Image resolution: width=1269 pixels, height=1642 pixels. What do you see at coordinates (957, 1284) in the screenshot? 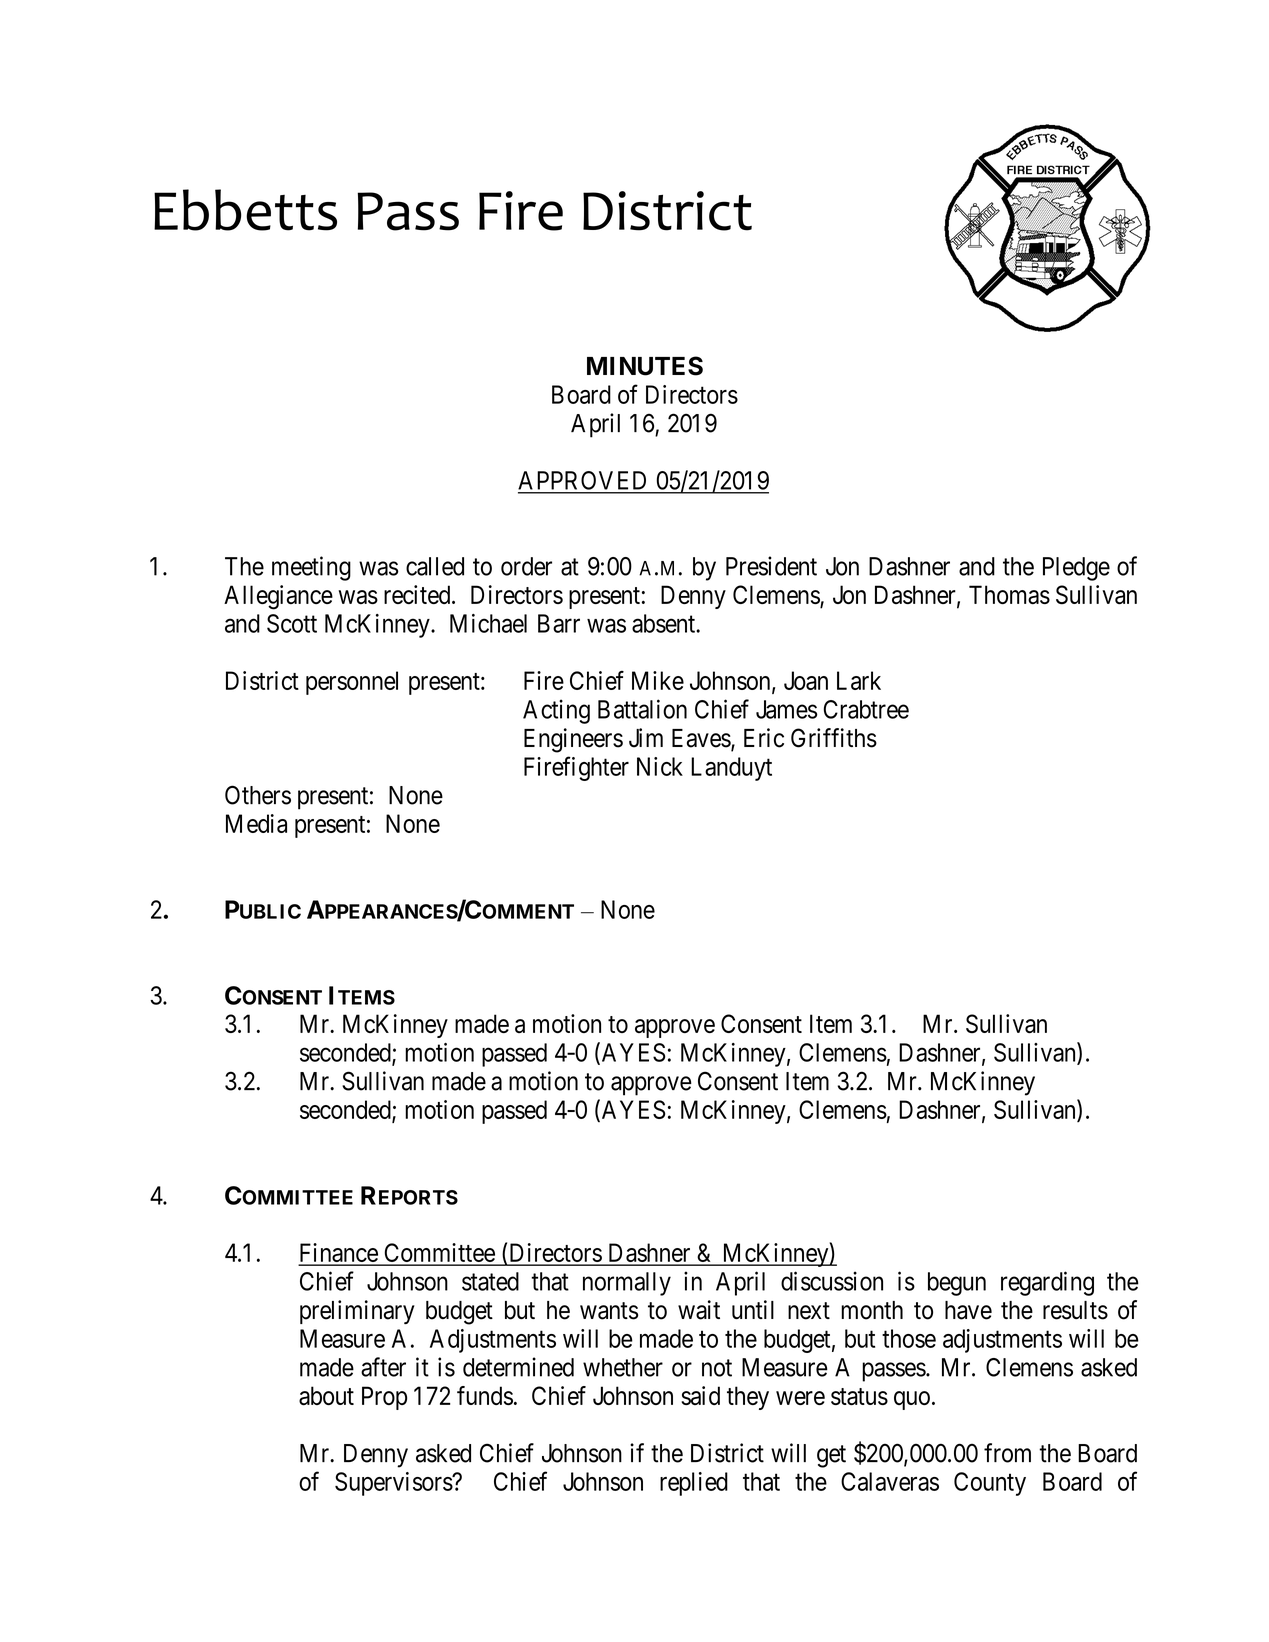
I see `begun` at bounding box center [957, 1284].
